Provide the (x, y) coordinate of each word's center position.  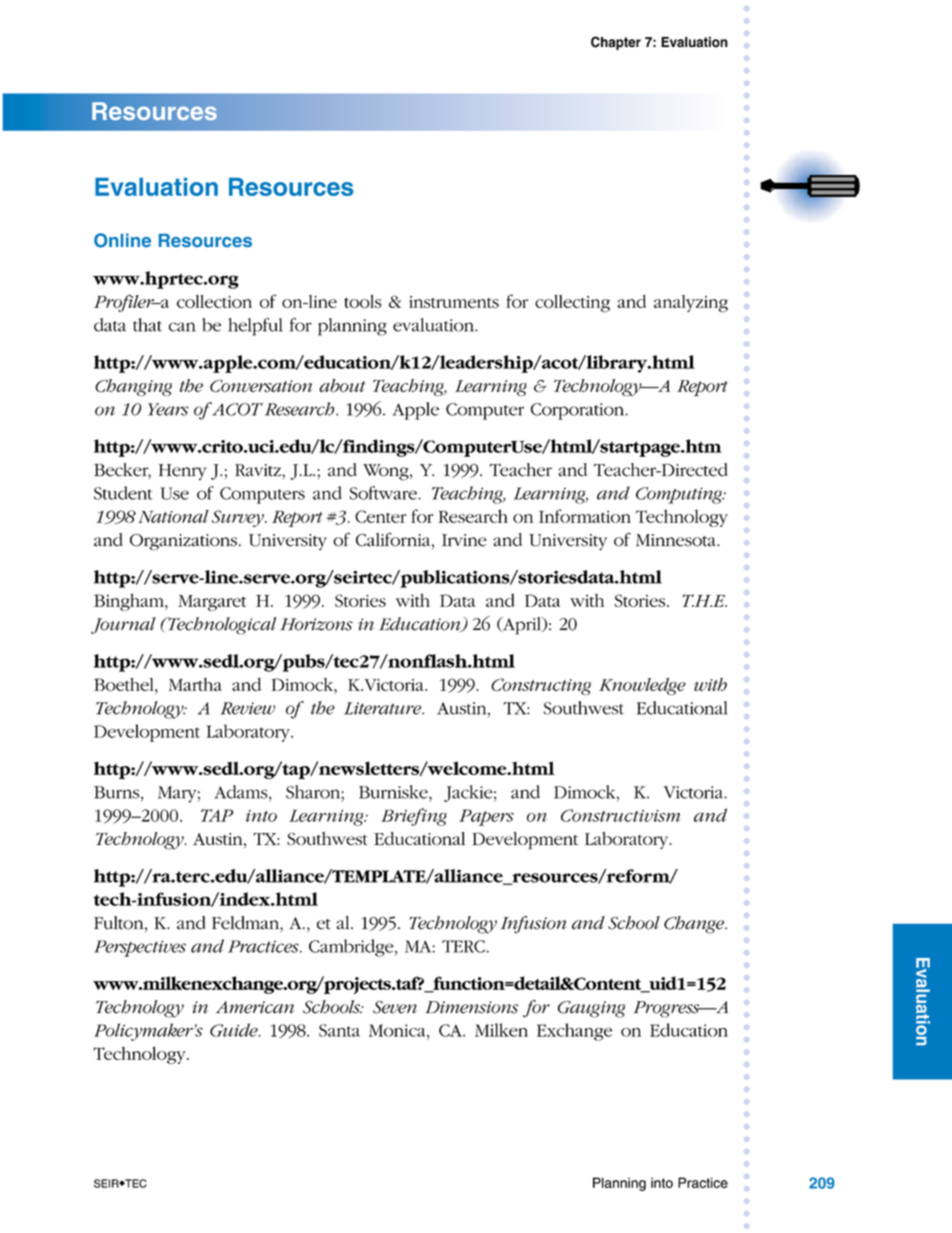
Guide (235, 1030)
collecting (572, 303)
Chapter (616, 43)
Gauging (591, 1009)
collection (214, 301)
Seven (395, 1007)
